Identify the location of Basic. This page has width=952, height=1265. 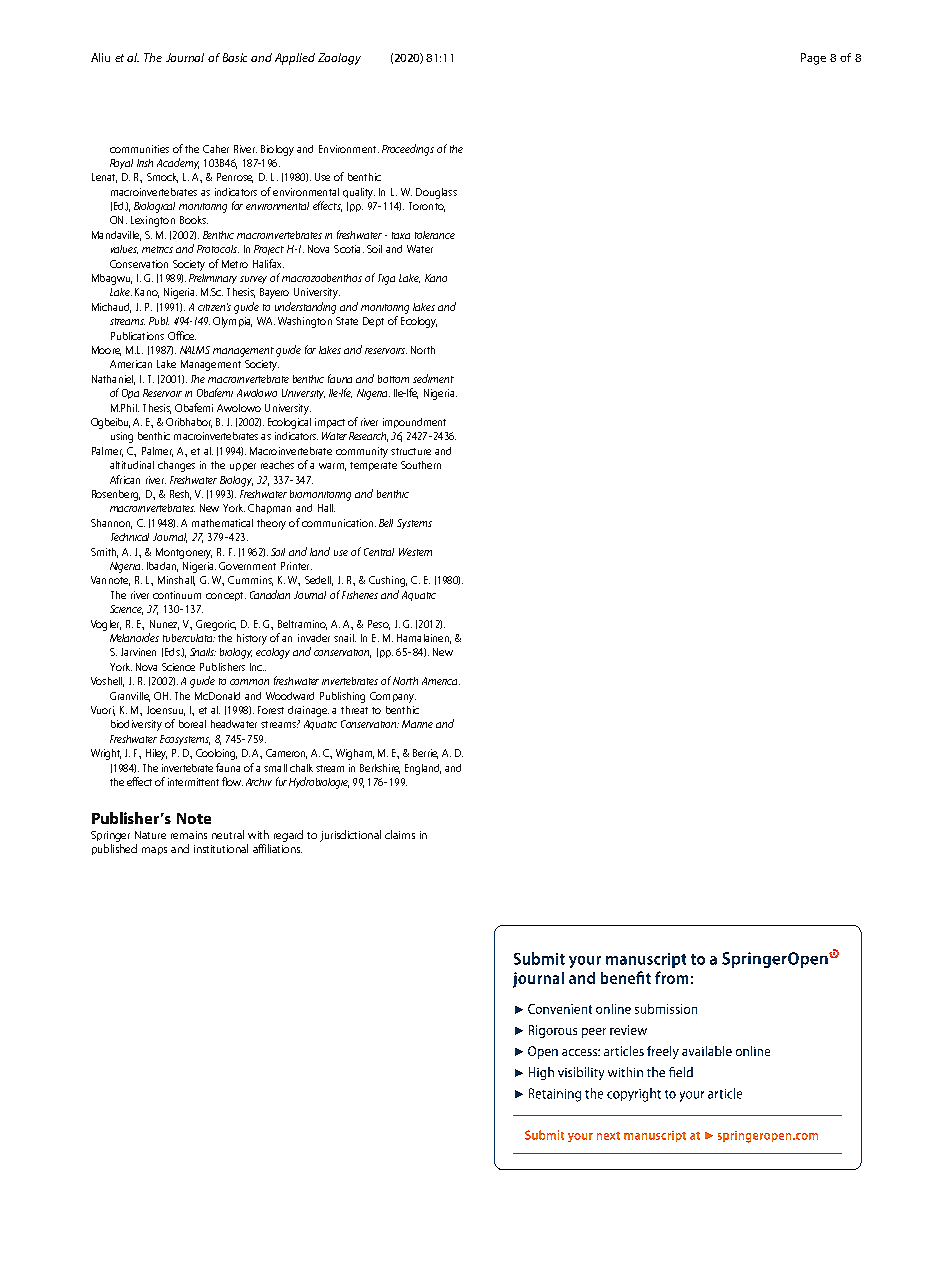
(235, 57).
